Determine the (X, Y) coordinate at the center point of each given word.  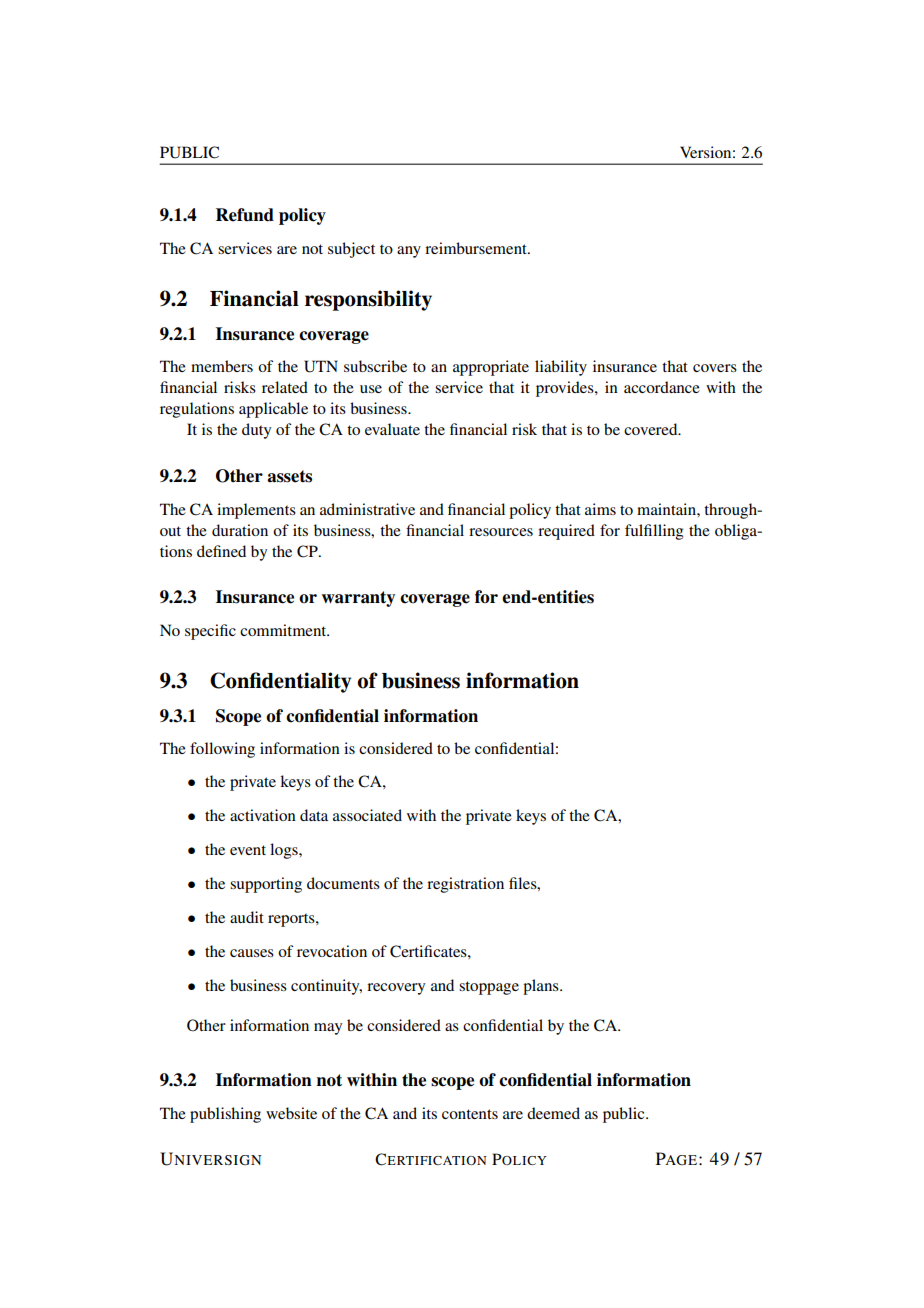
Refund (245, 215)
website (291, 1113)
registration (465, 885)
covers (715, 368)
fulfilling (654, 532)
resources (501, 532)
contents (470, 1114)
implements (256, 511)
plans (542, 987)
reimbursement (477, 248)
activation (263, 815)
